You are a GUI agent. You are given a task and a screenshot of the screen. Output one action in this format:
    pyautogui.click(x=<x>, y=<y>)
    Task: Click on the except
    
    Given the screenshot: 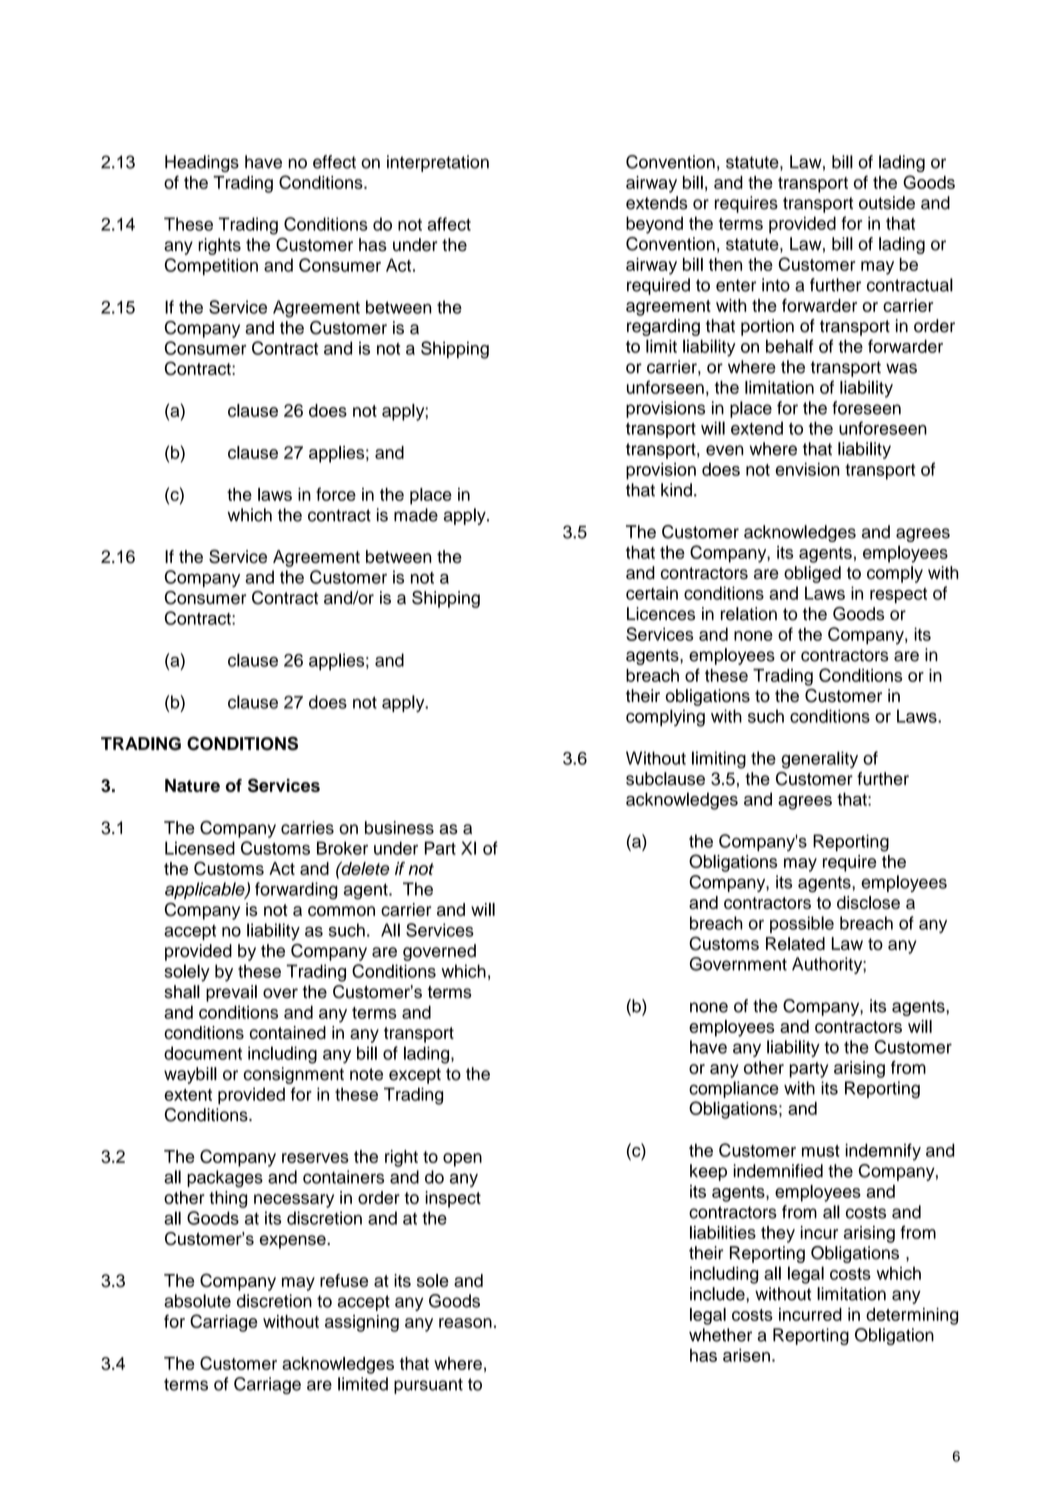 What is the action you would take?
    pyautogui.click(x=415, y=1076)
